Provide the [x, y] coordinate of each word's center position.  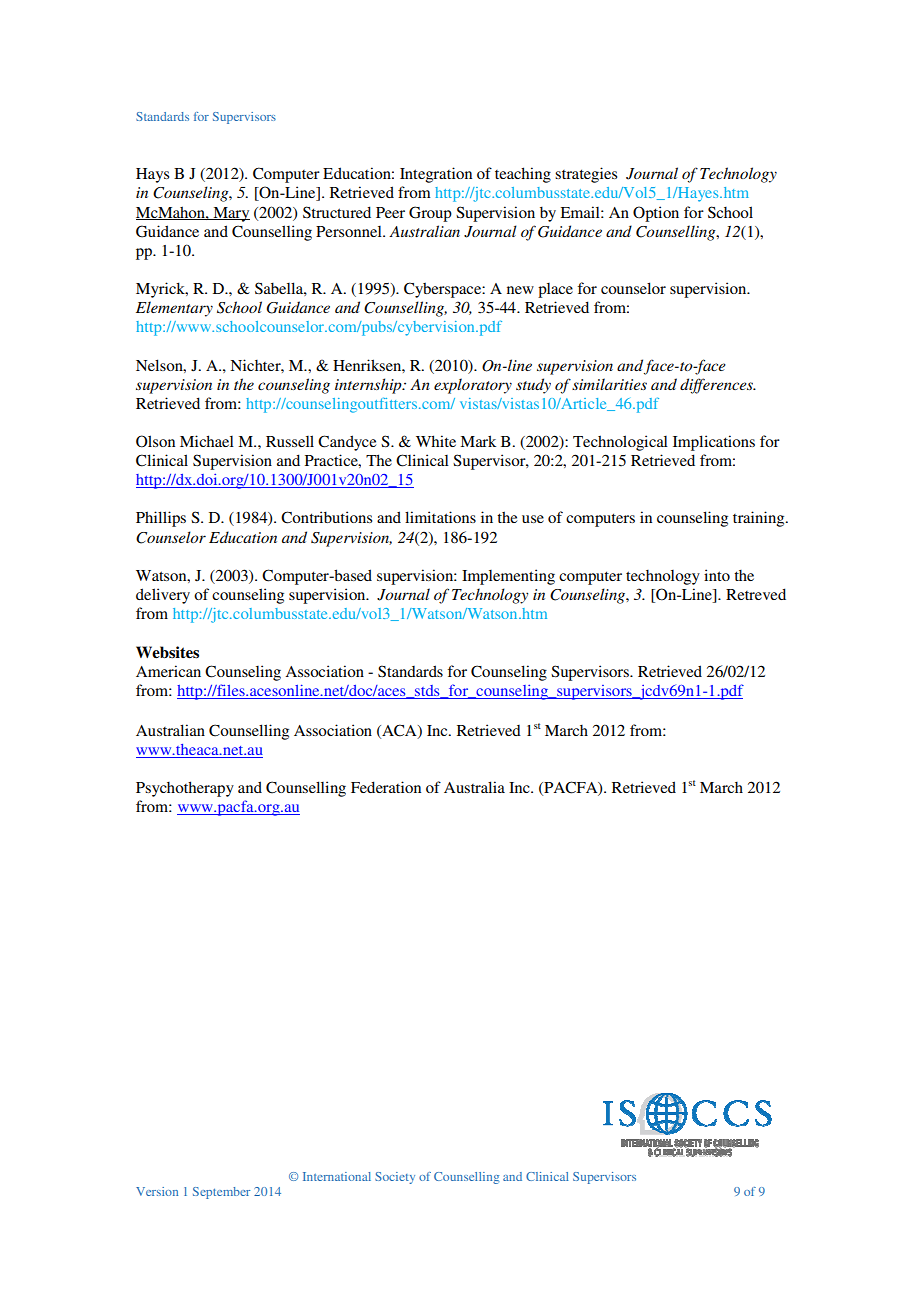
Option [656, 214]
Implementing [508, 577]
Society [395, 1178]
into [717, 575]
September [221, 1193]
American [168, 671]
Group [430, 214]
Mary [230, 214]
